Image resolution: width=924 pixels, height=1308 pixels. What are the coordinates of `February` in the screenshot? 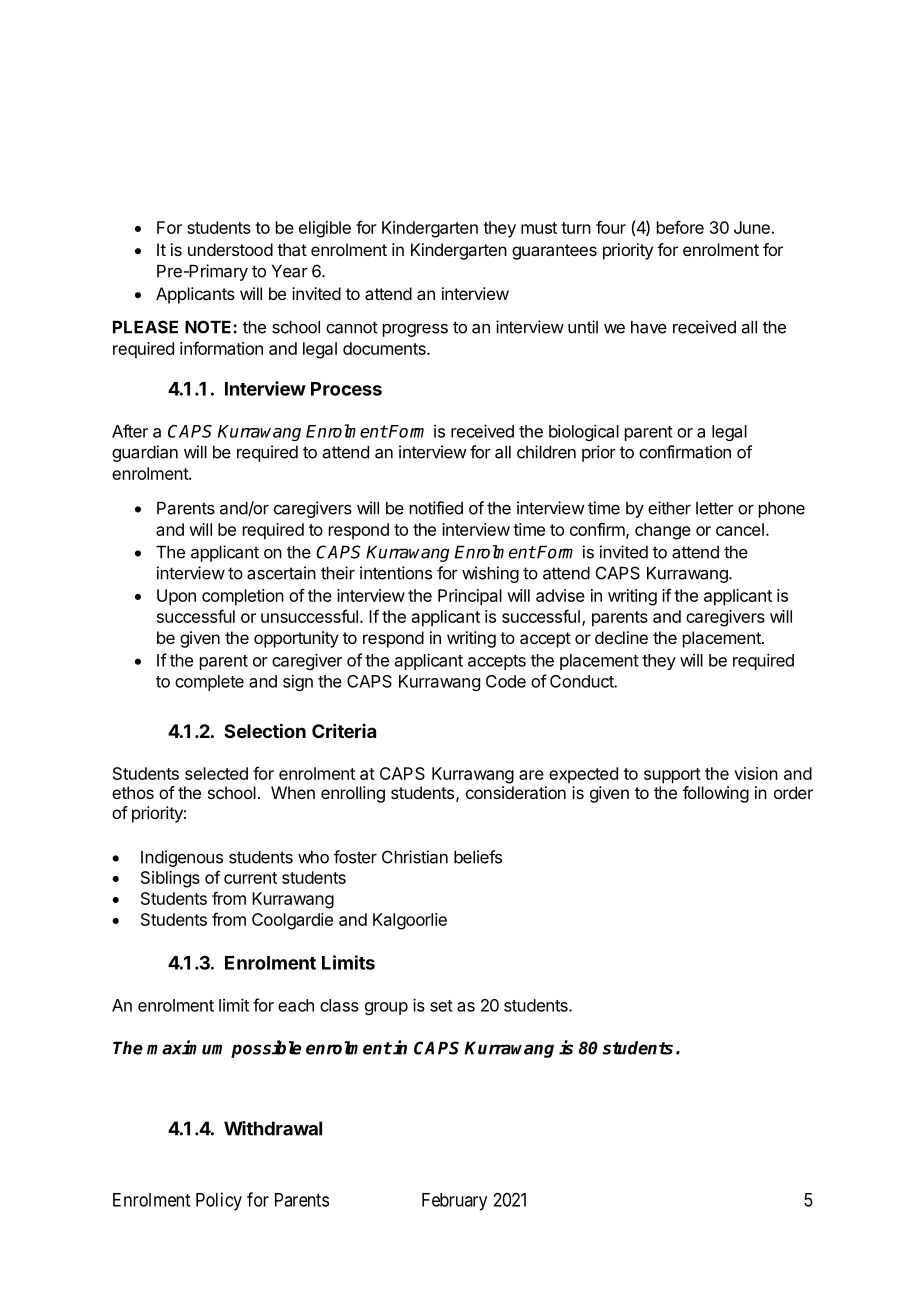 It's located at (454, 1202).
